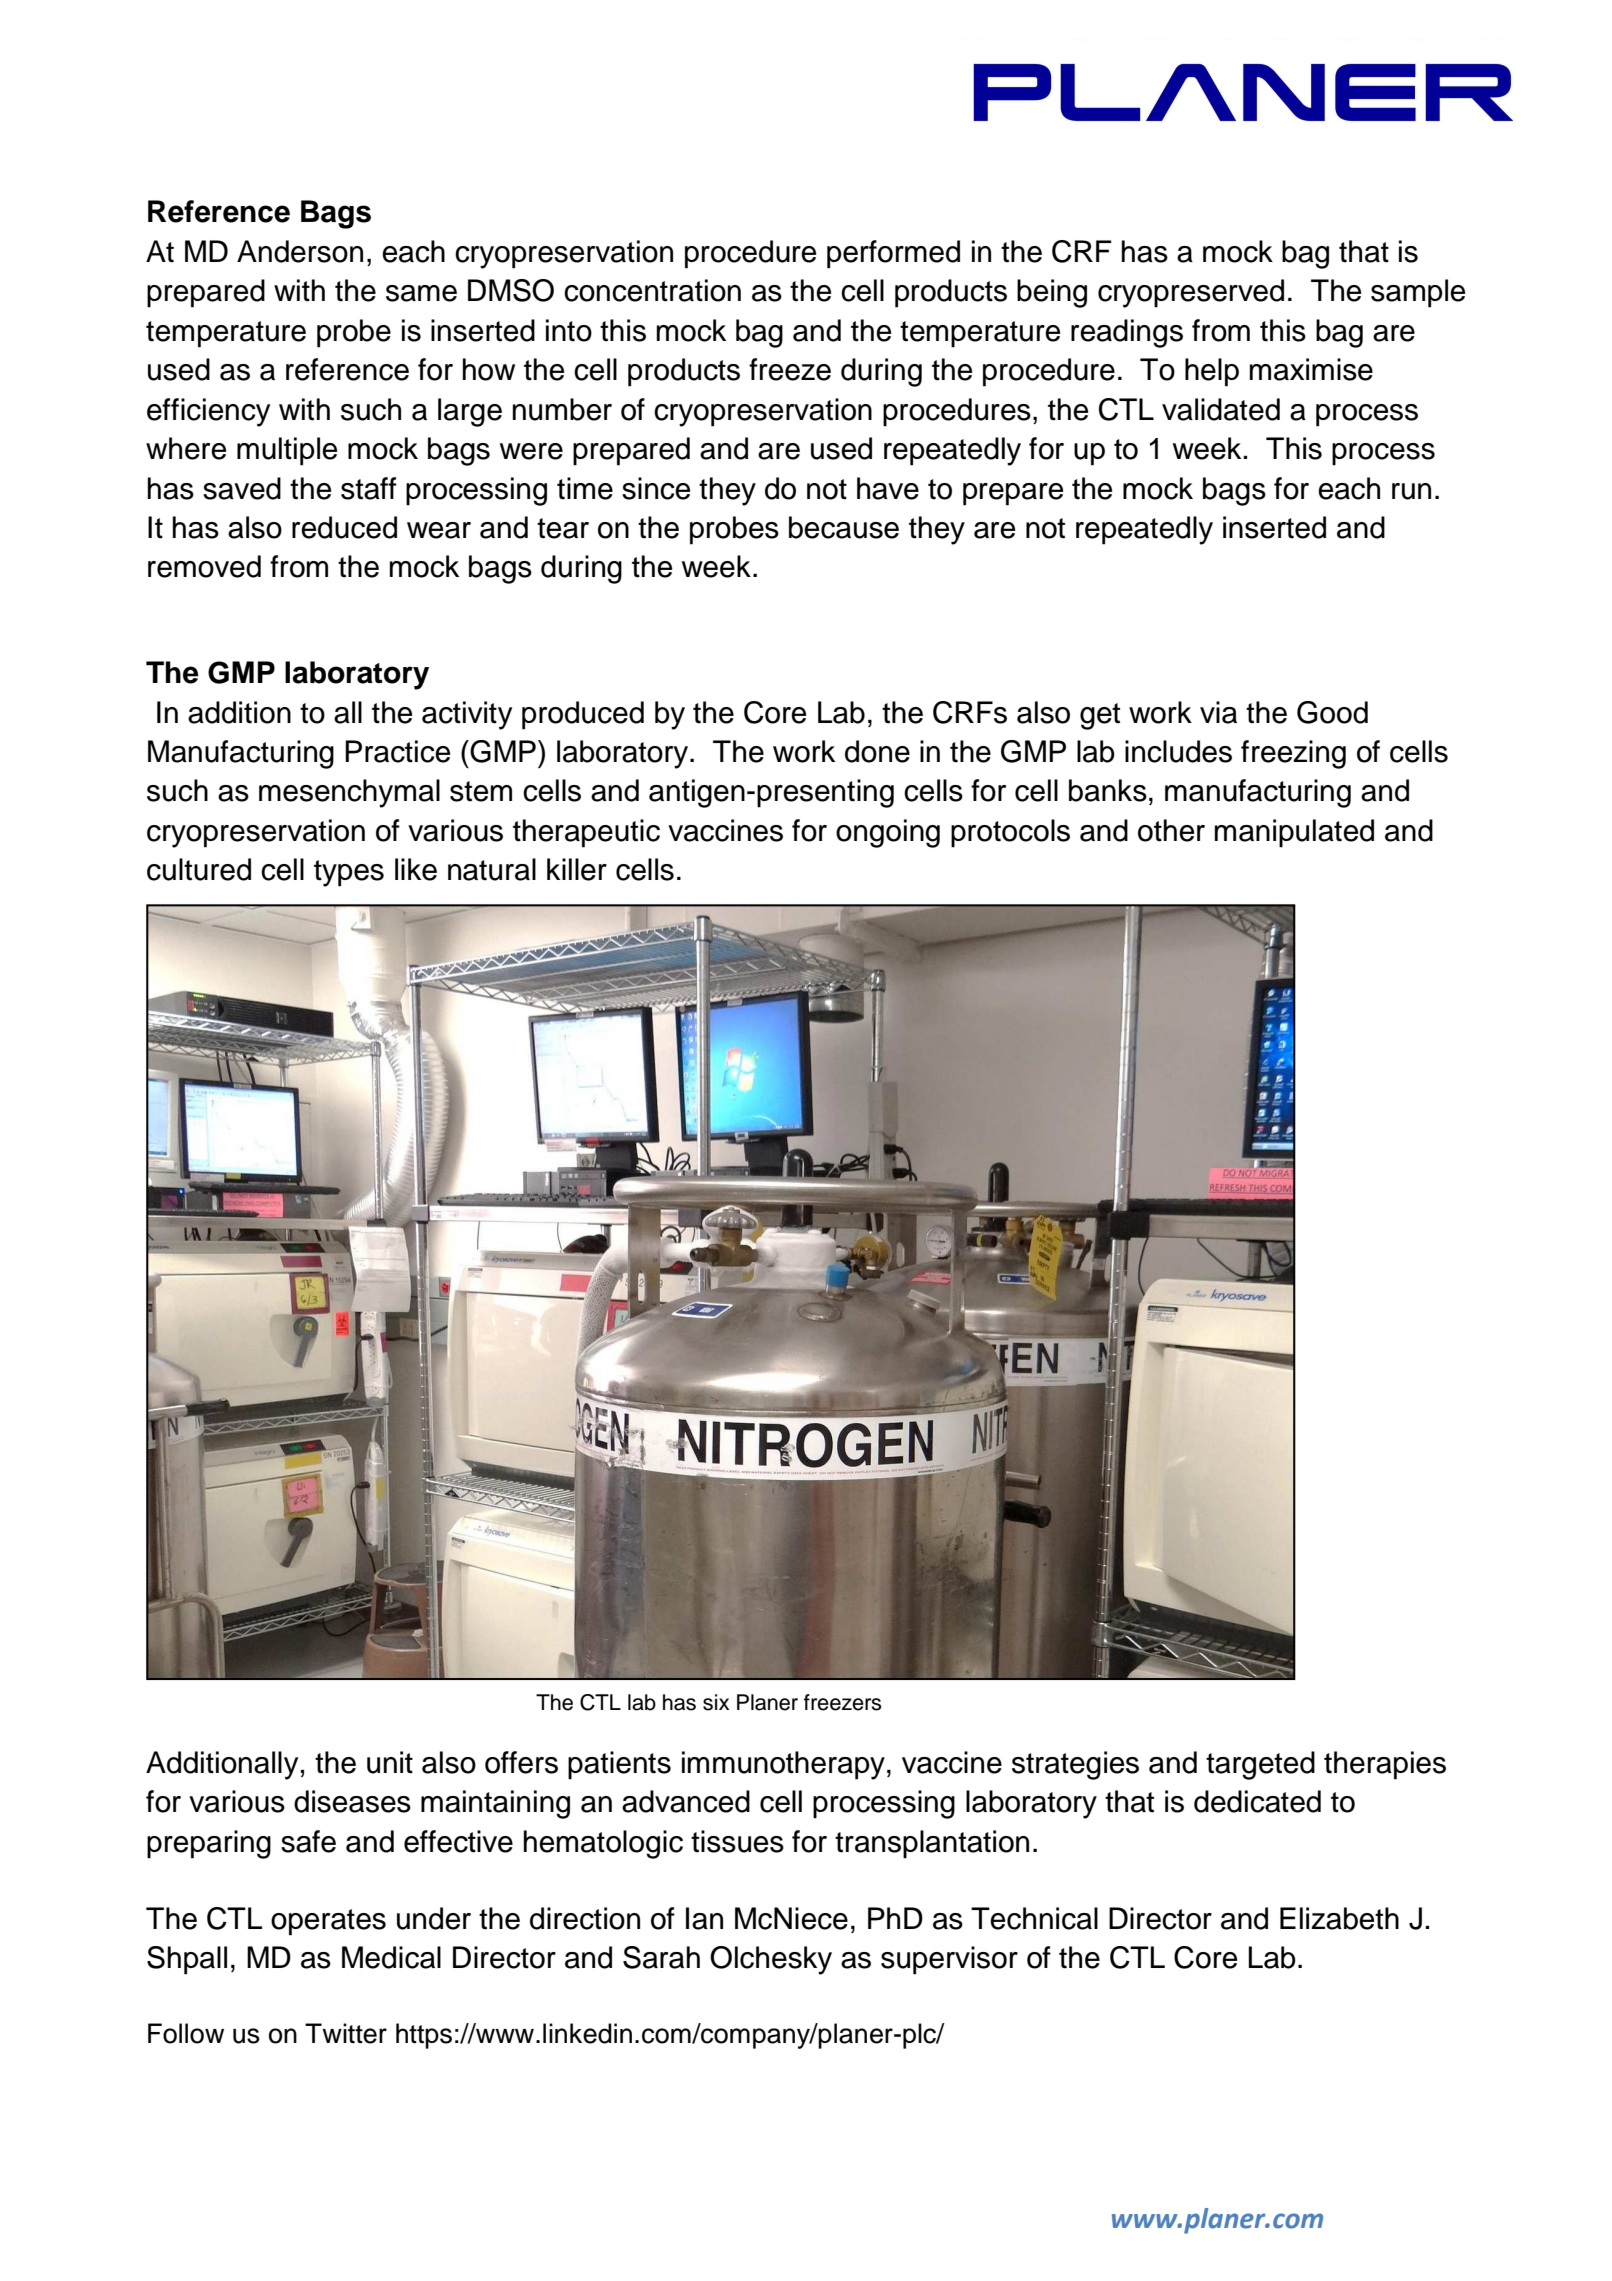  I want to click on performed, so click(893, 254).
